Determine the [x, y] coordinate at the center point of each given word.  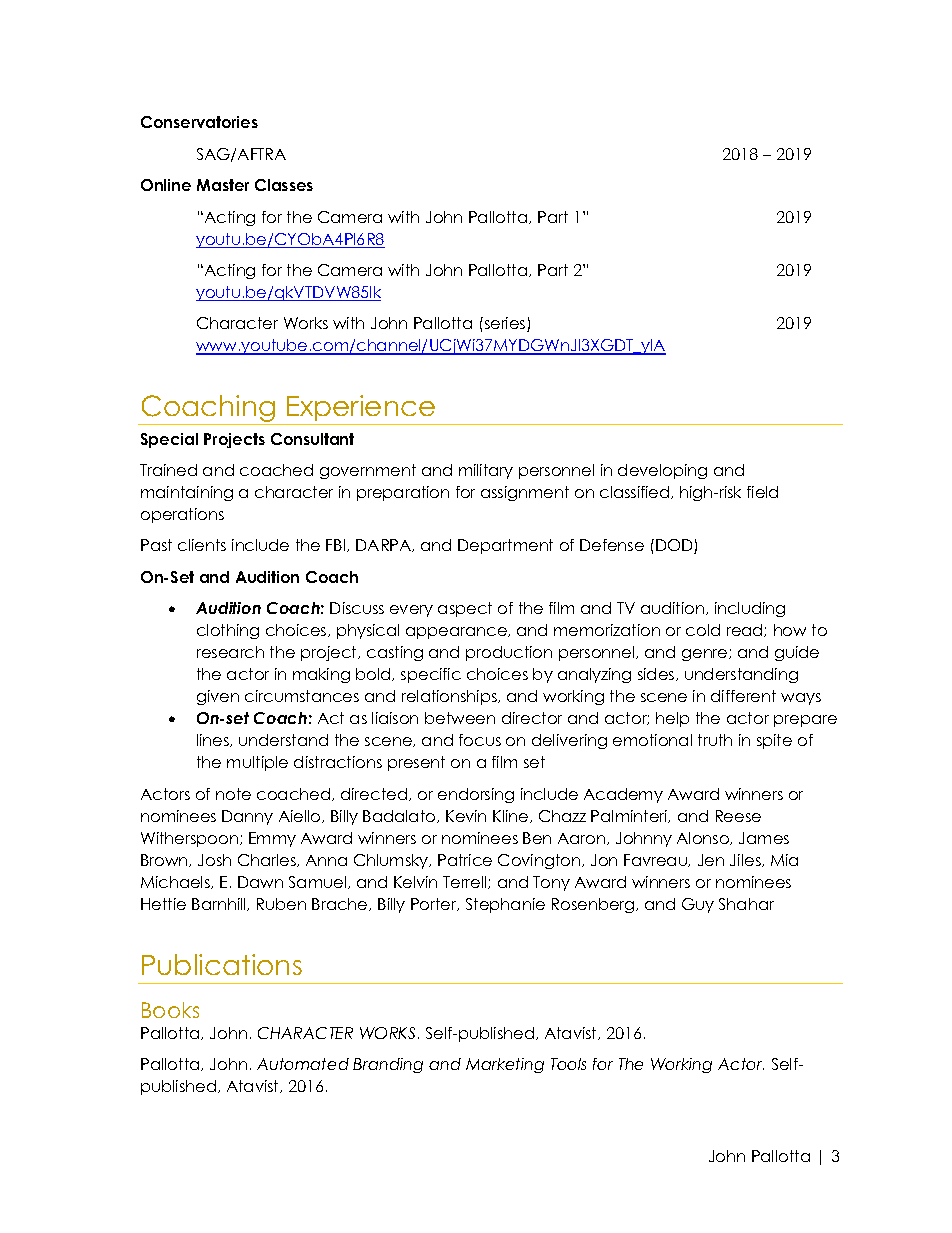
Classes [284, 185]
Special [169, 440]
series [505, 324]
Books [170, 1010]
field [762, 492]
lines [214, 740]
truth [715, 740]
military [486, 471]
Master [223, 185]
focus [480, 740]
